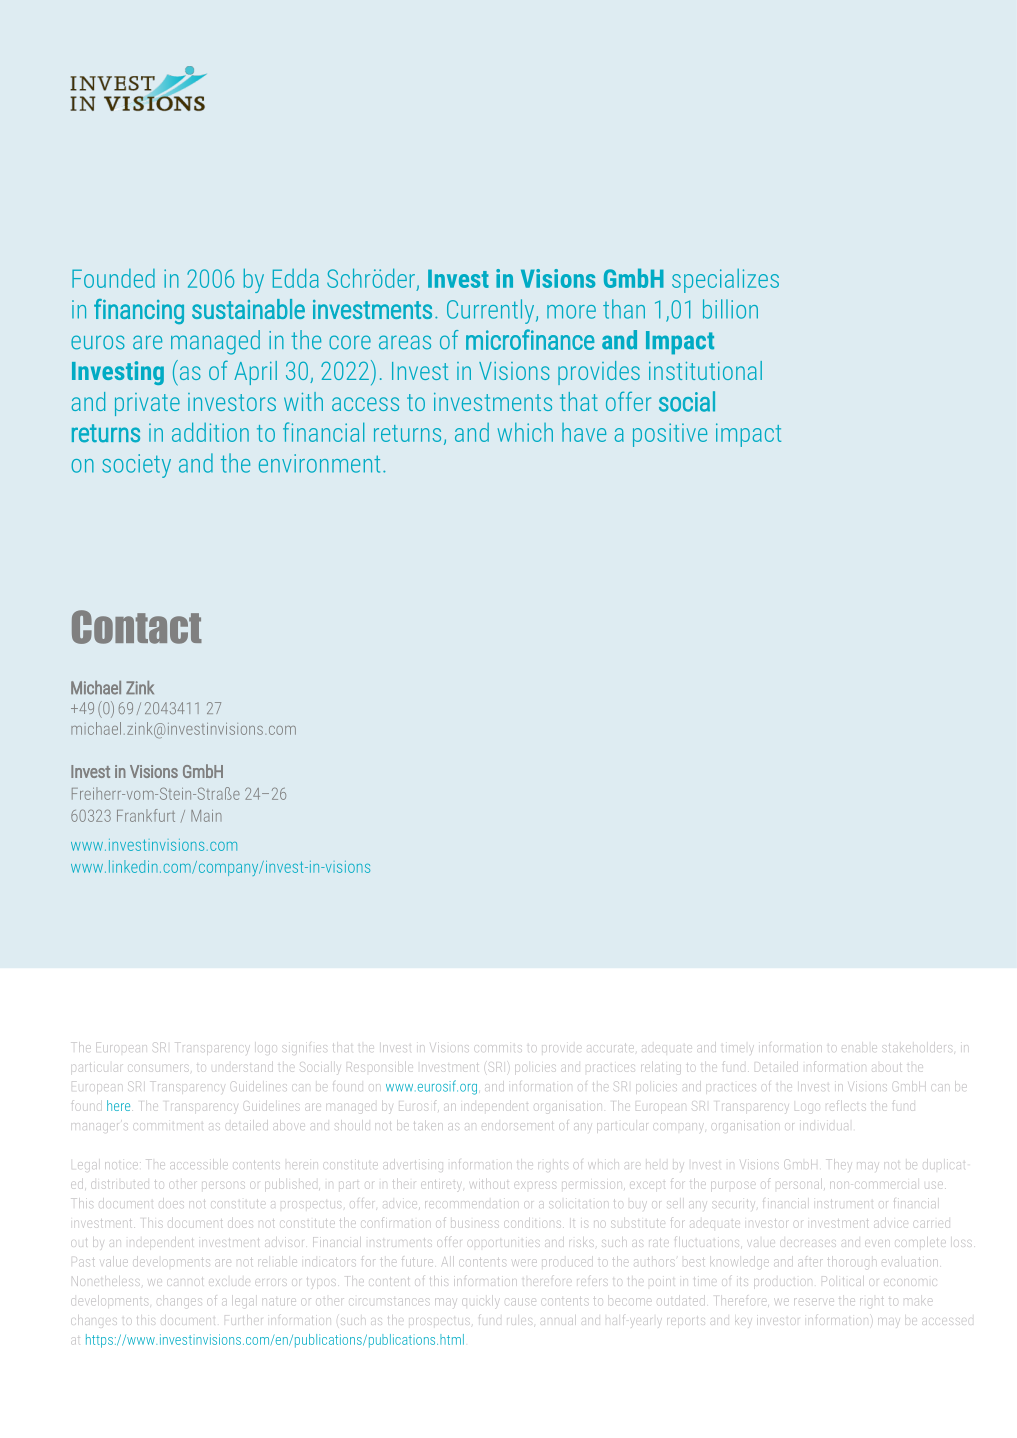 The height and width of the document is (1438, 1017). Describe the element at coordinates (584, 432) in the document. I see `have` at that location.
